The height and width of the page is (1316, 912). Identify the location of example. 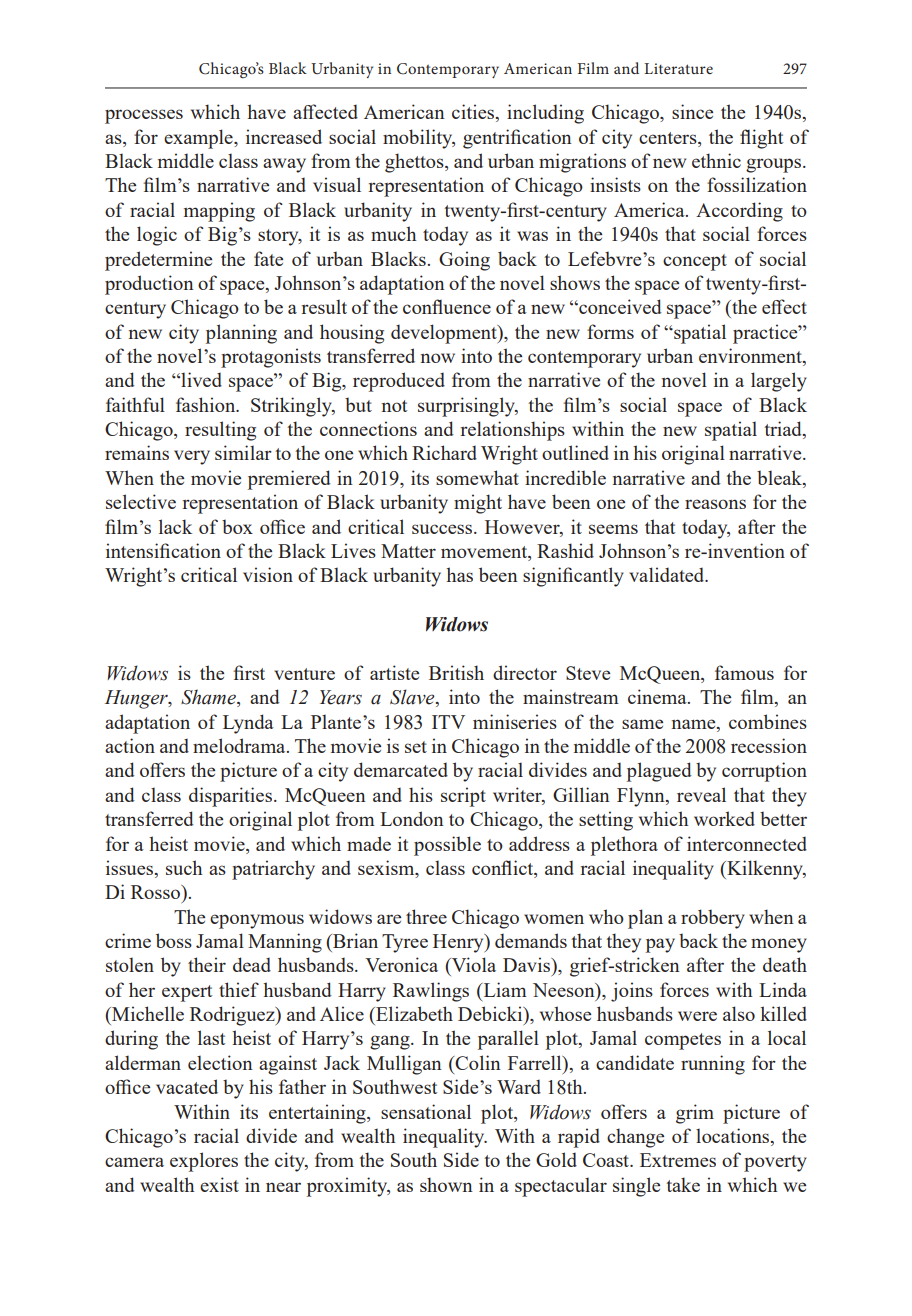
(199, 139).
